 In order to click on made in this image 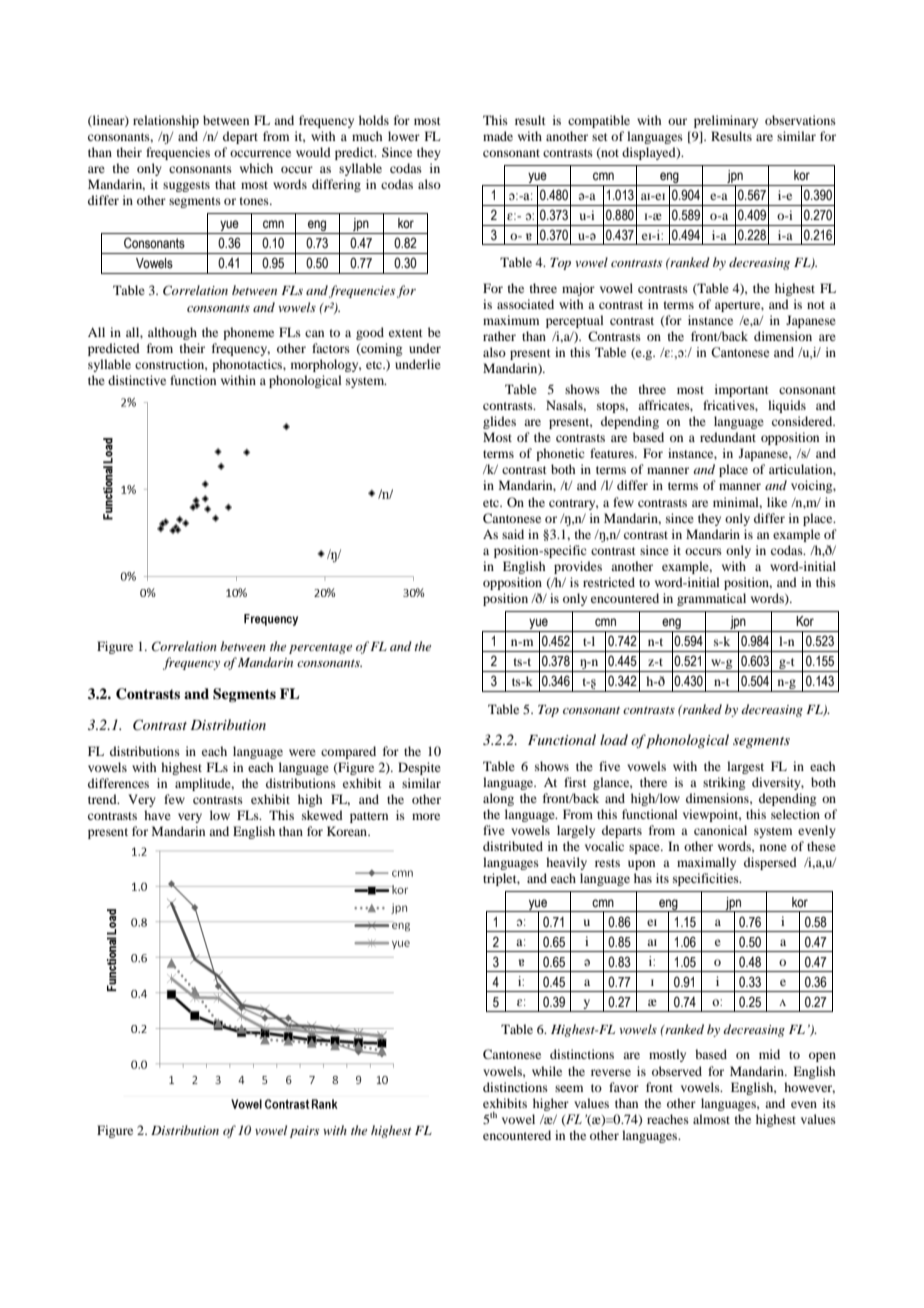, I will do `click(498, 136)`.
